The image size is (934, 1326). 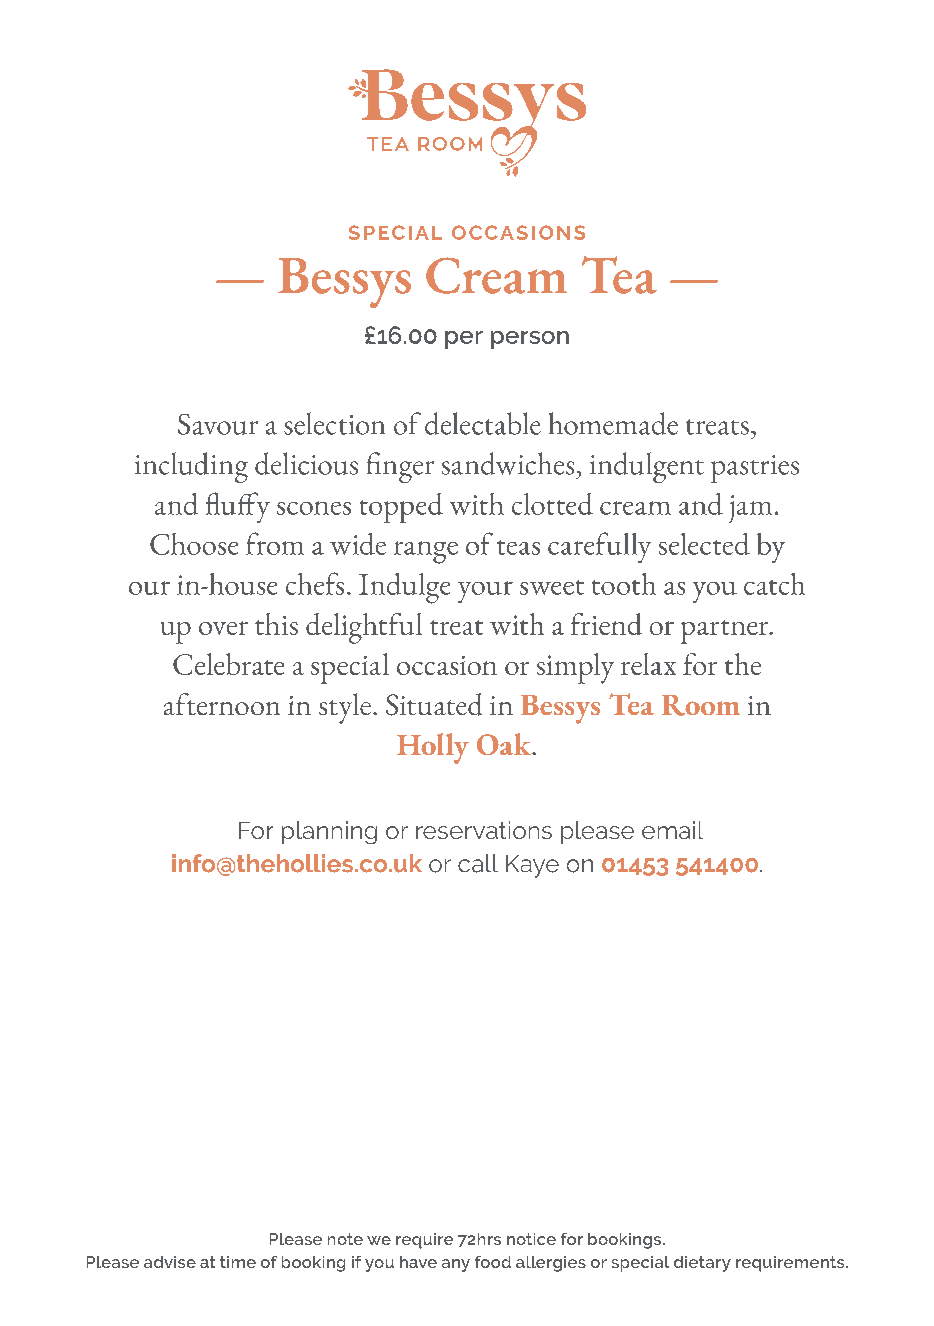 I want to click on note, so click(x=345, y=1239).
